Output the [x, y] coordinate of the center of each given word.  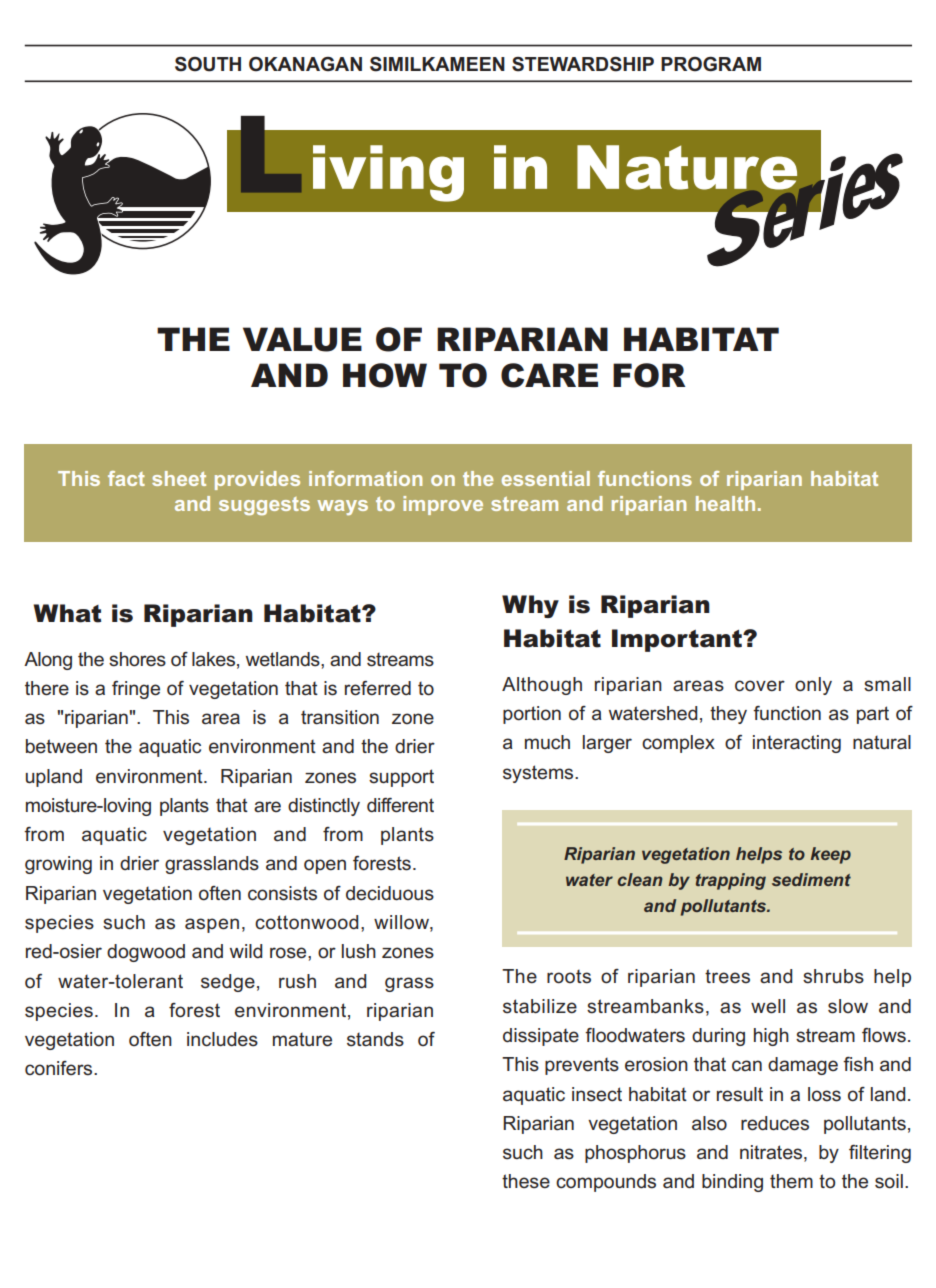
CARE [549, 375]
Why [530, 606]
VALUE [302, 339]
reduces [775, 1123]
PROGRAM [711, 64]
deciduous [390, 893]
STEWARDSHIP [583, 64]
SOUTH [208, 64]
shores [137, 659]
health [725, 503]
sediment [811, 879]
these [526, 1181]
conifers [60, 1068]
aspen [212, 925]
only [813, 686]
